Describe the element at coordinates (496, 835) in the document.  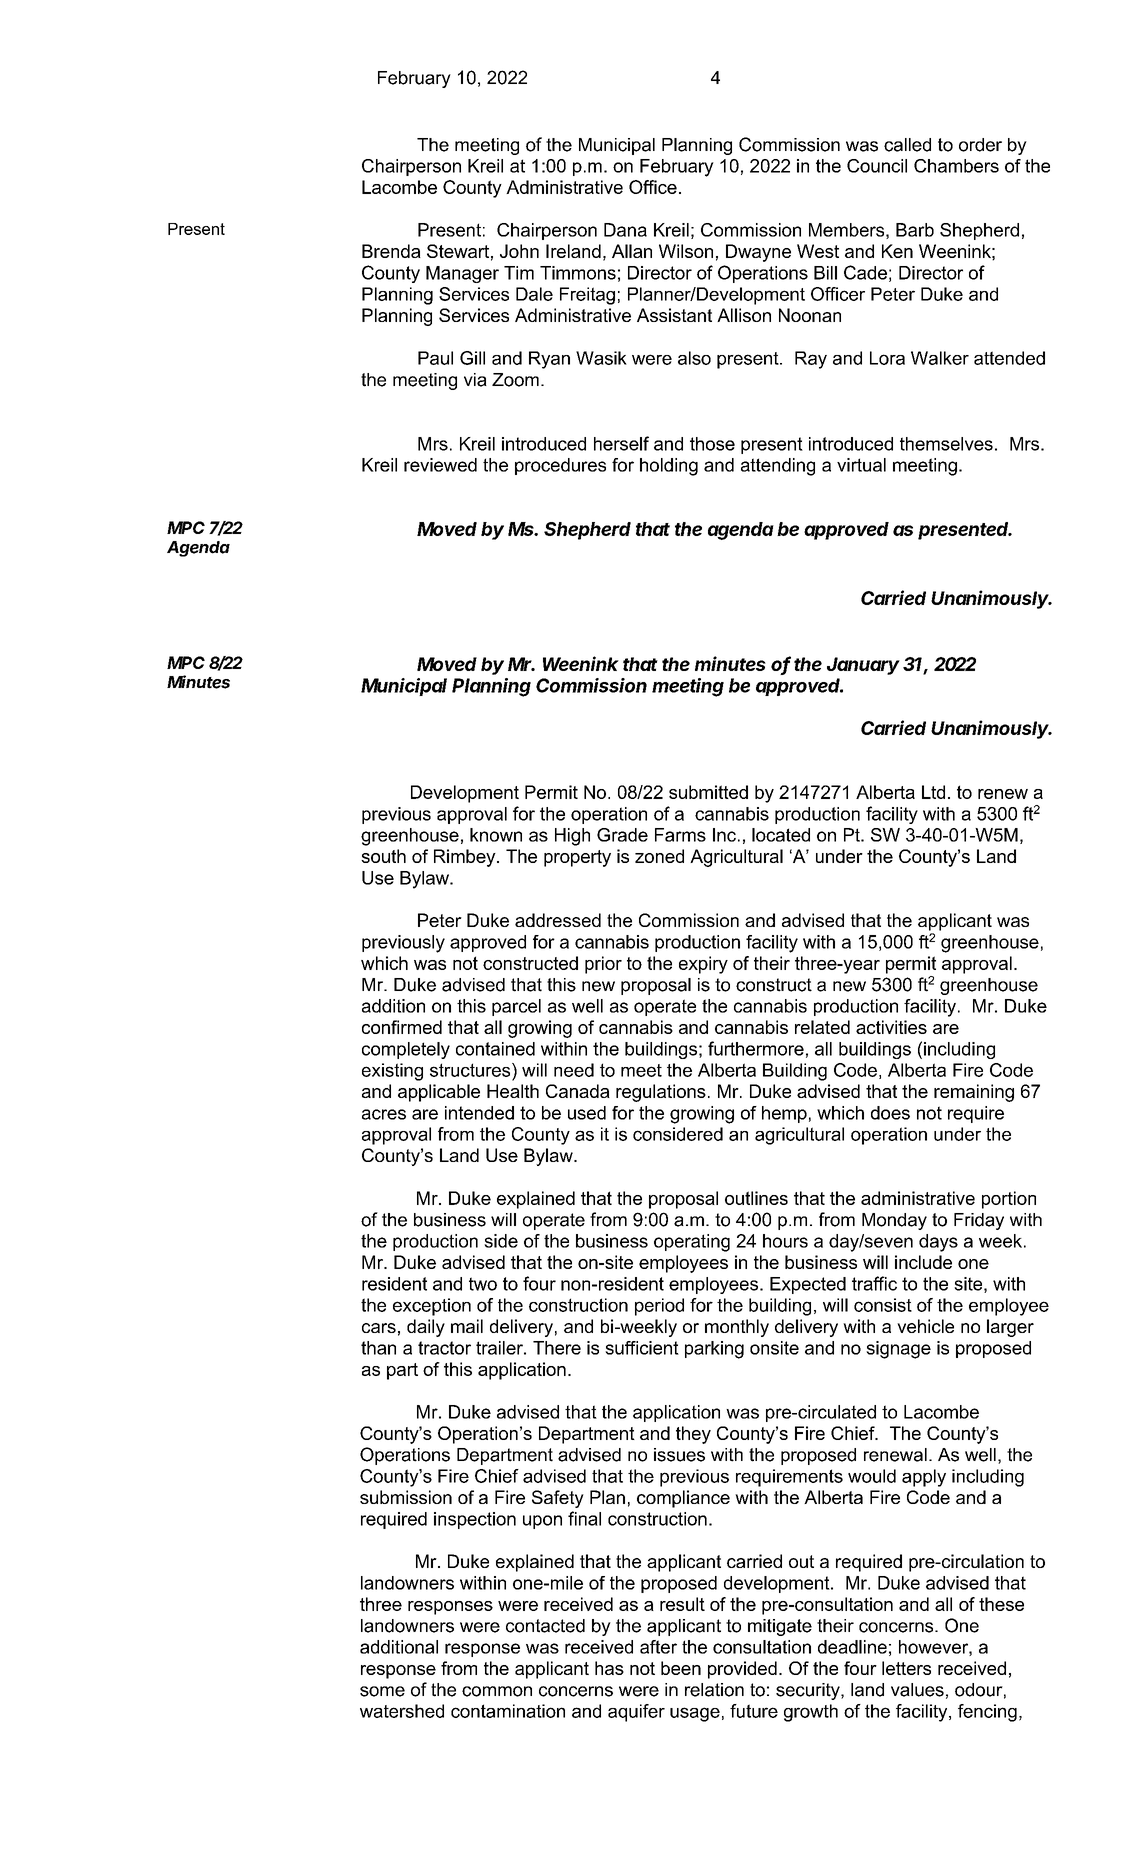
I see `known` at that location.
